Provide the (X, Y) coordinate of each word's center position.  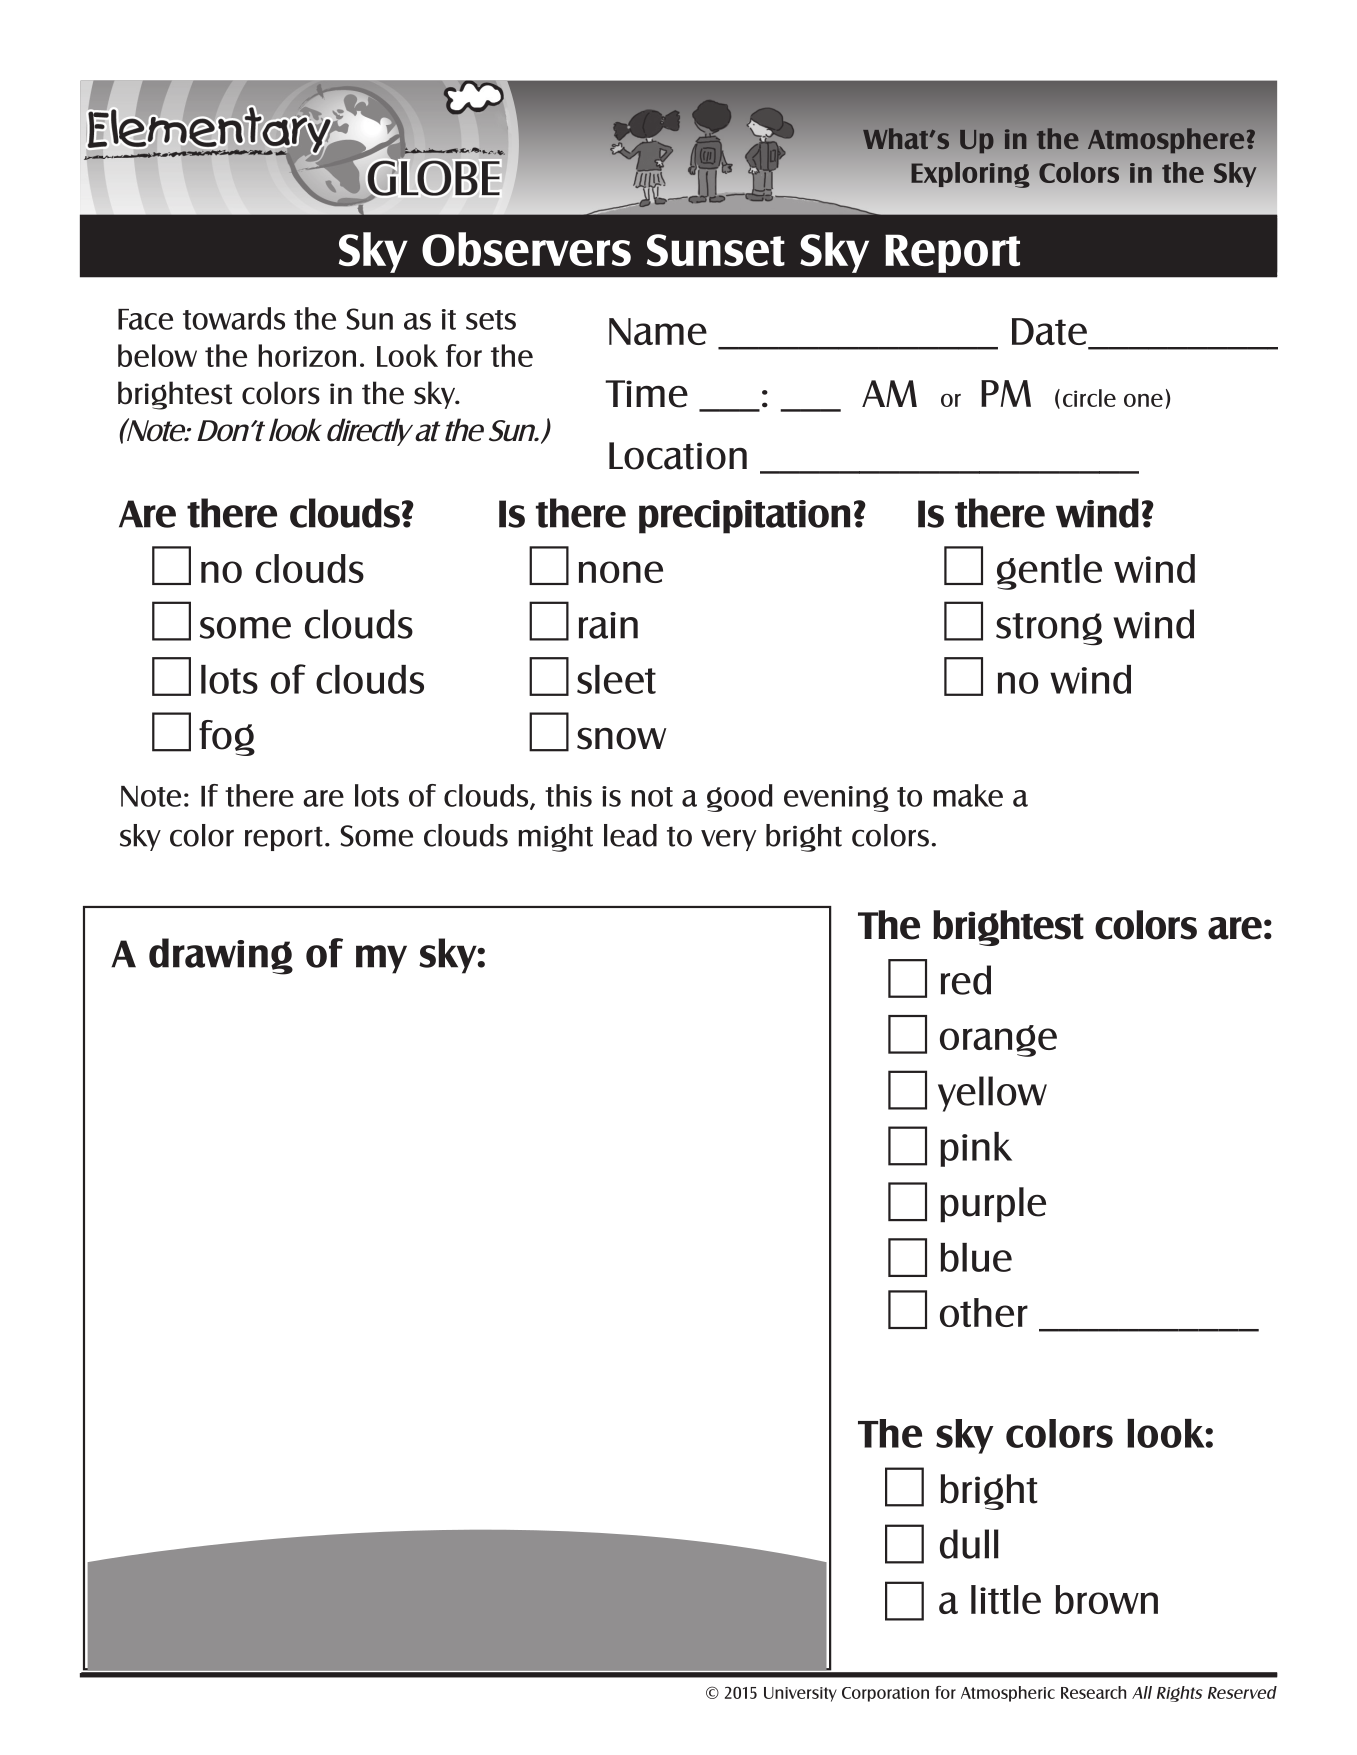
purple (993, 1205)
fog (227, 738)
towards (234, 318)
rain (608, 625)
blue (976, 1257)
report (284, 838)
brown (1106, 1599)
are (323, 798)
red (966, 980)
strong (1049, 629)
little (1006, 1599)
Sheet (965, 250)
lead (630, 835)
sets (491, 320)
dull (969, 1544)
